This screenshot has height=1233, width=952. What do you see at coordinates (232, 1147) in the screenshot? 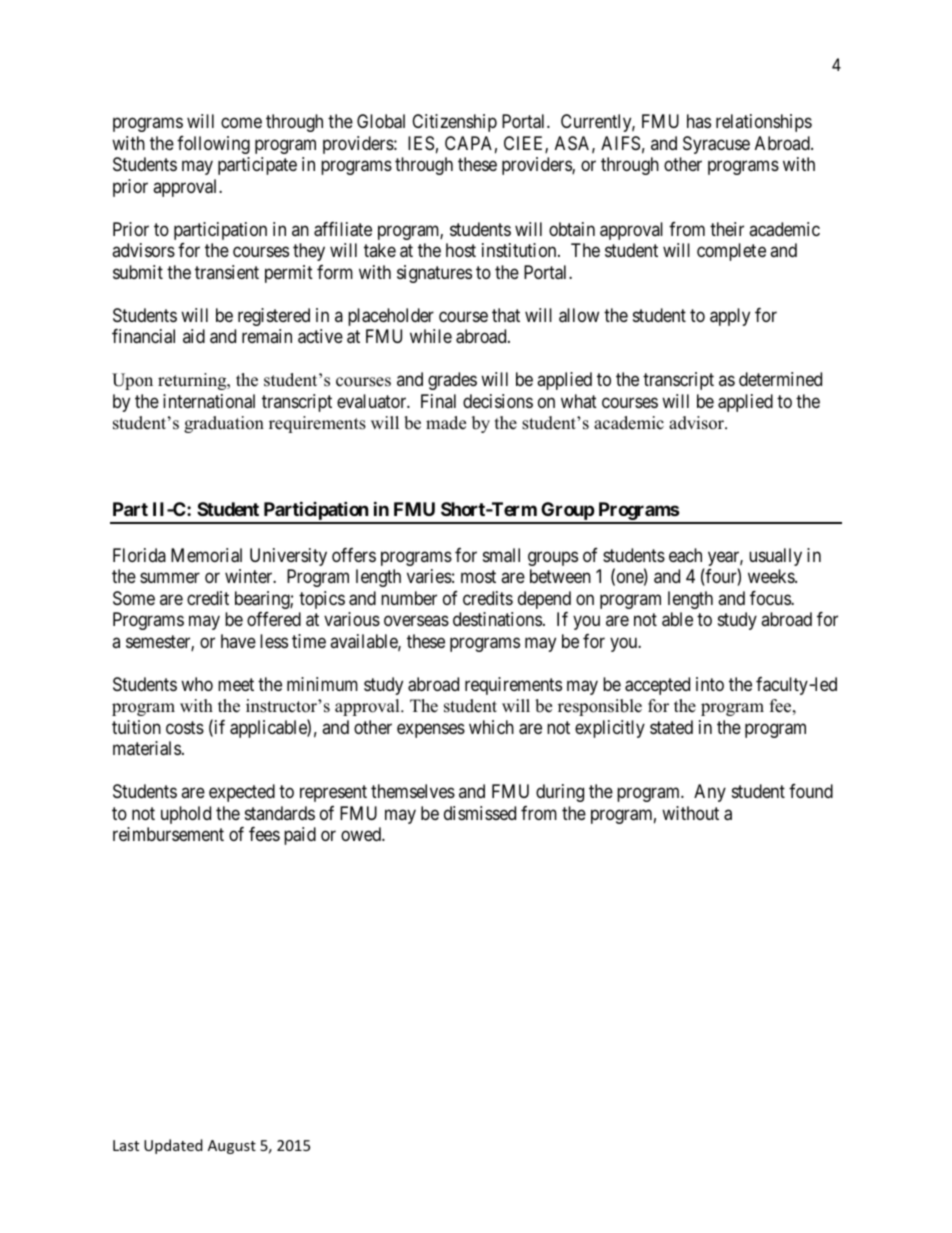
I see `August` at bounding box center [232, 1147].
